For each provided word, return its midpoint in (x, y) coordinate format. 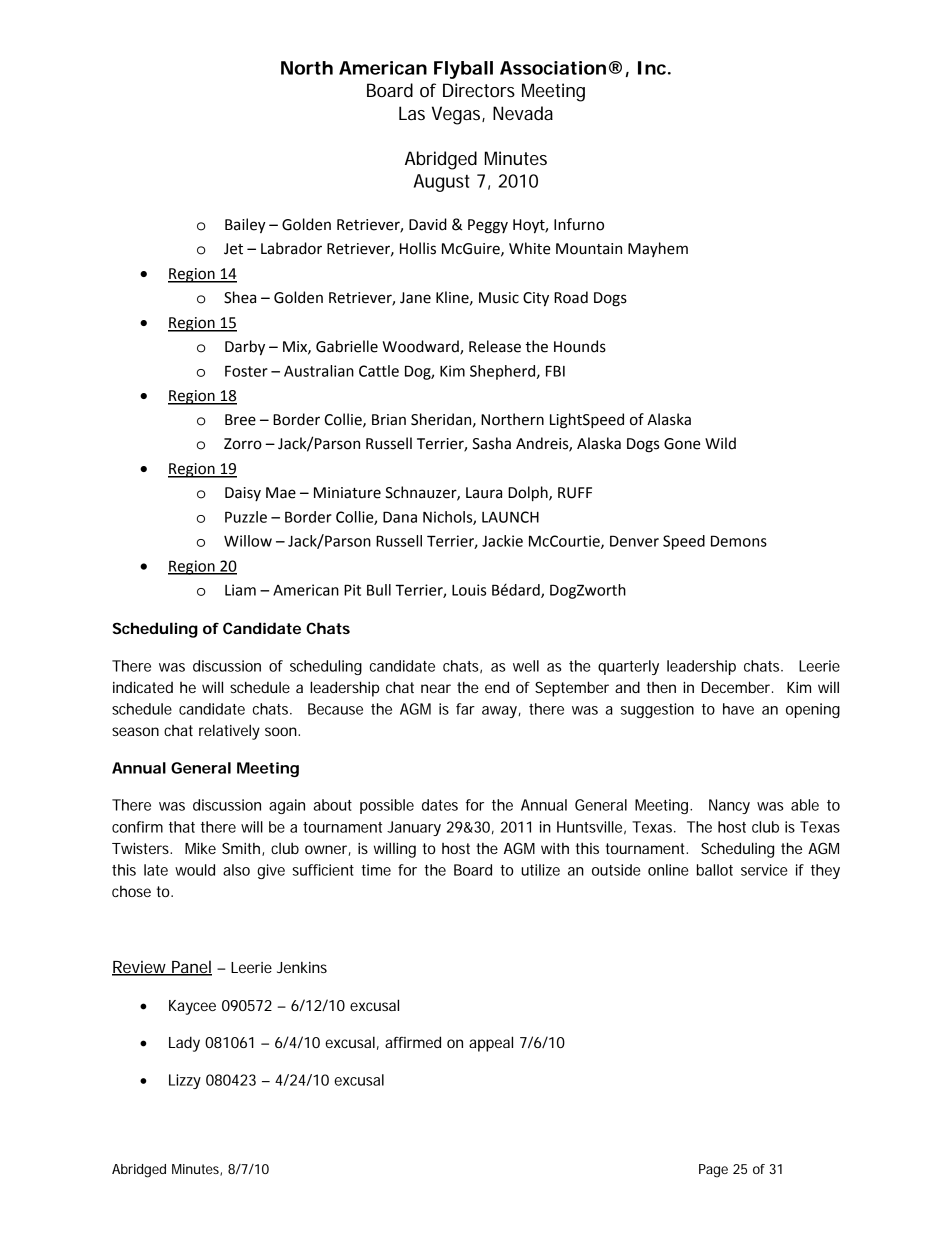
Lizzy (185, 1081)
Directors (479, 90)
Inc (652, 68)
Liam (240, 590)
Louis (469, 590)
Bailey (245, 225)
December (735, 687)
